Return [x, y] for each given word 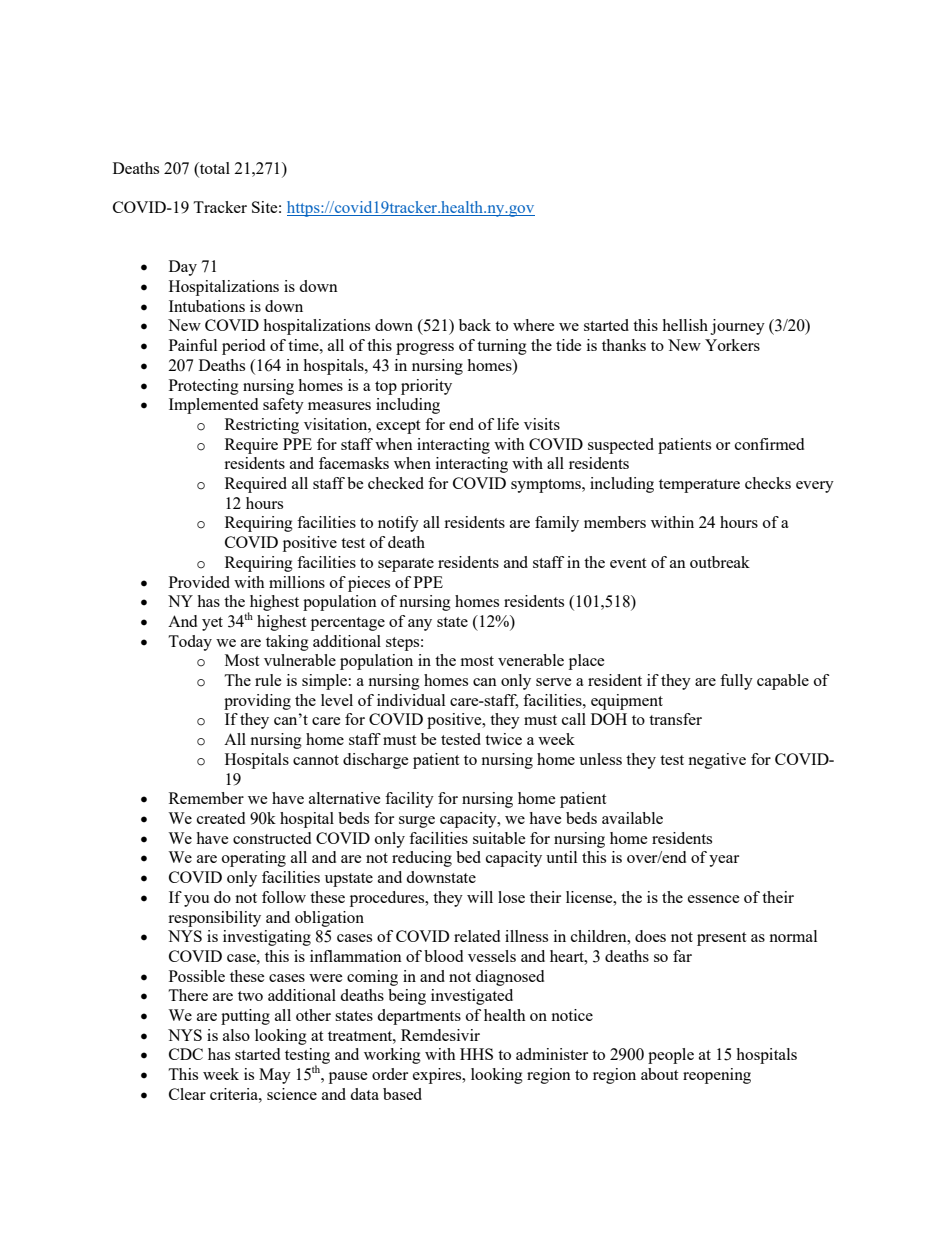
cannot [316, 760]
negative [717, 761]
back [475, 325]
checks [768, 483]
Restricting [262, 426]
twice [503, 739]
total [214, 169]
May [275, 1076]
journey [737, 327]
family [557, 524]
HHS [476, 1054]
